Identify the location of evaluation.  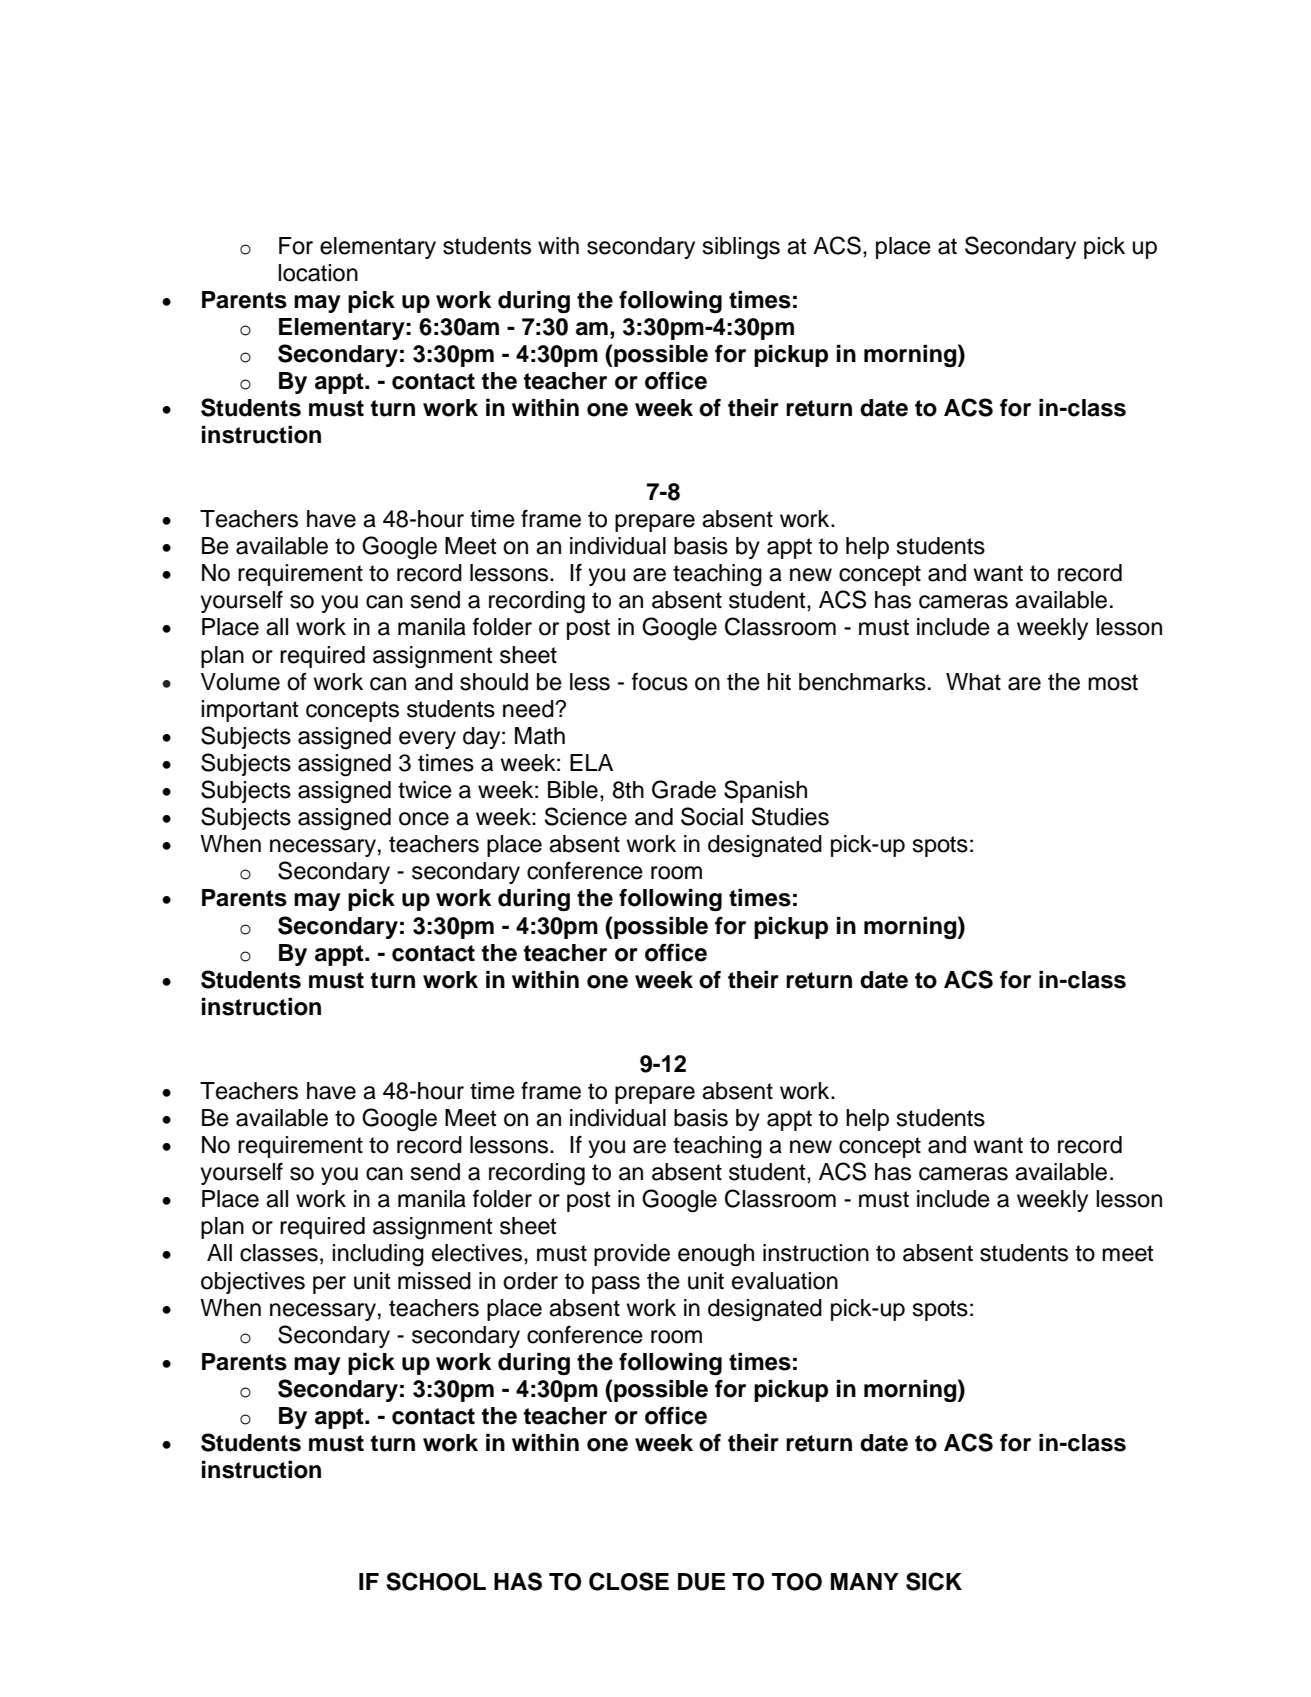
(785, 1281).
